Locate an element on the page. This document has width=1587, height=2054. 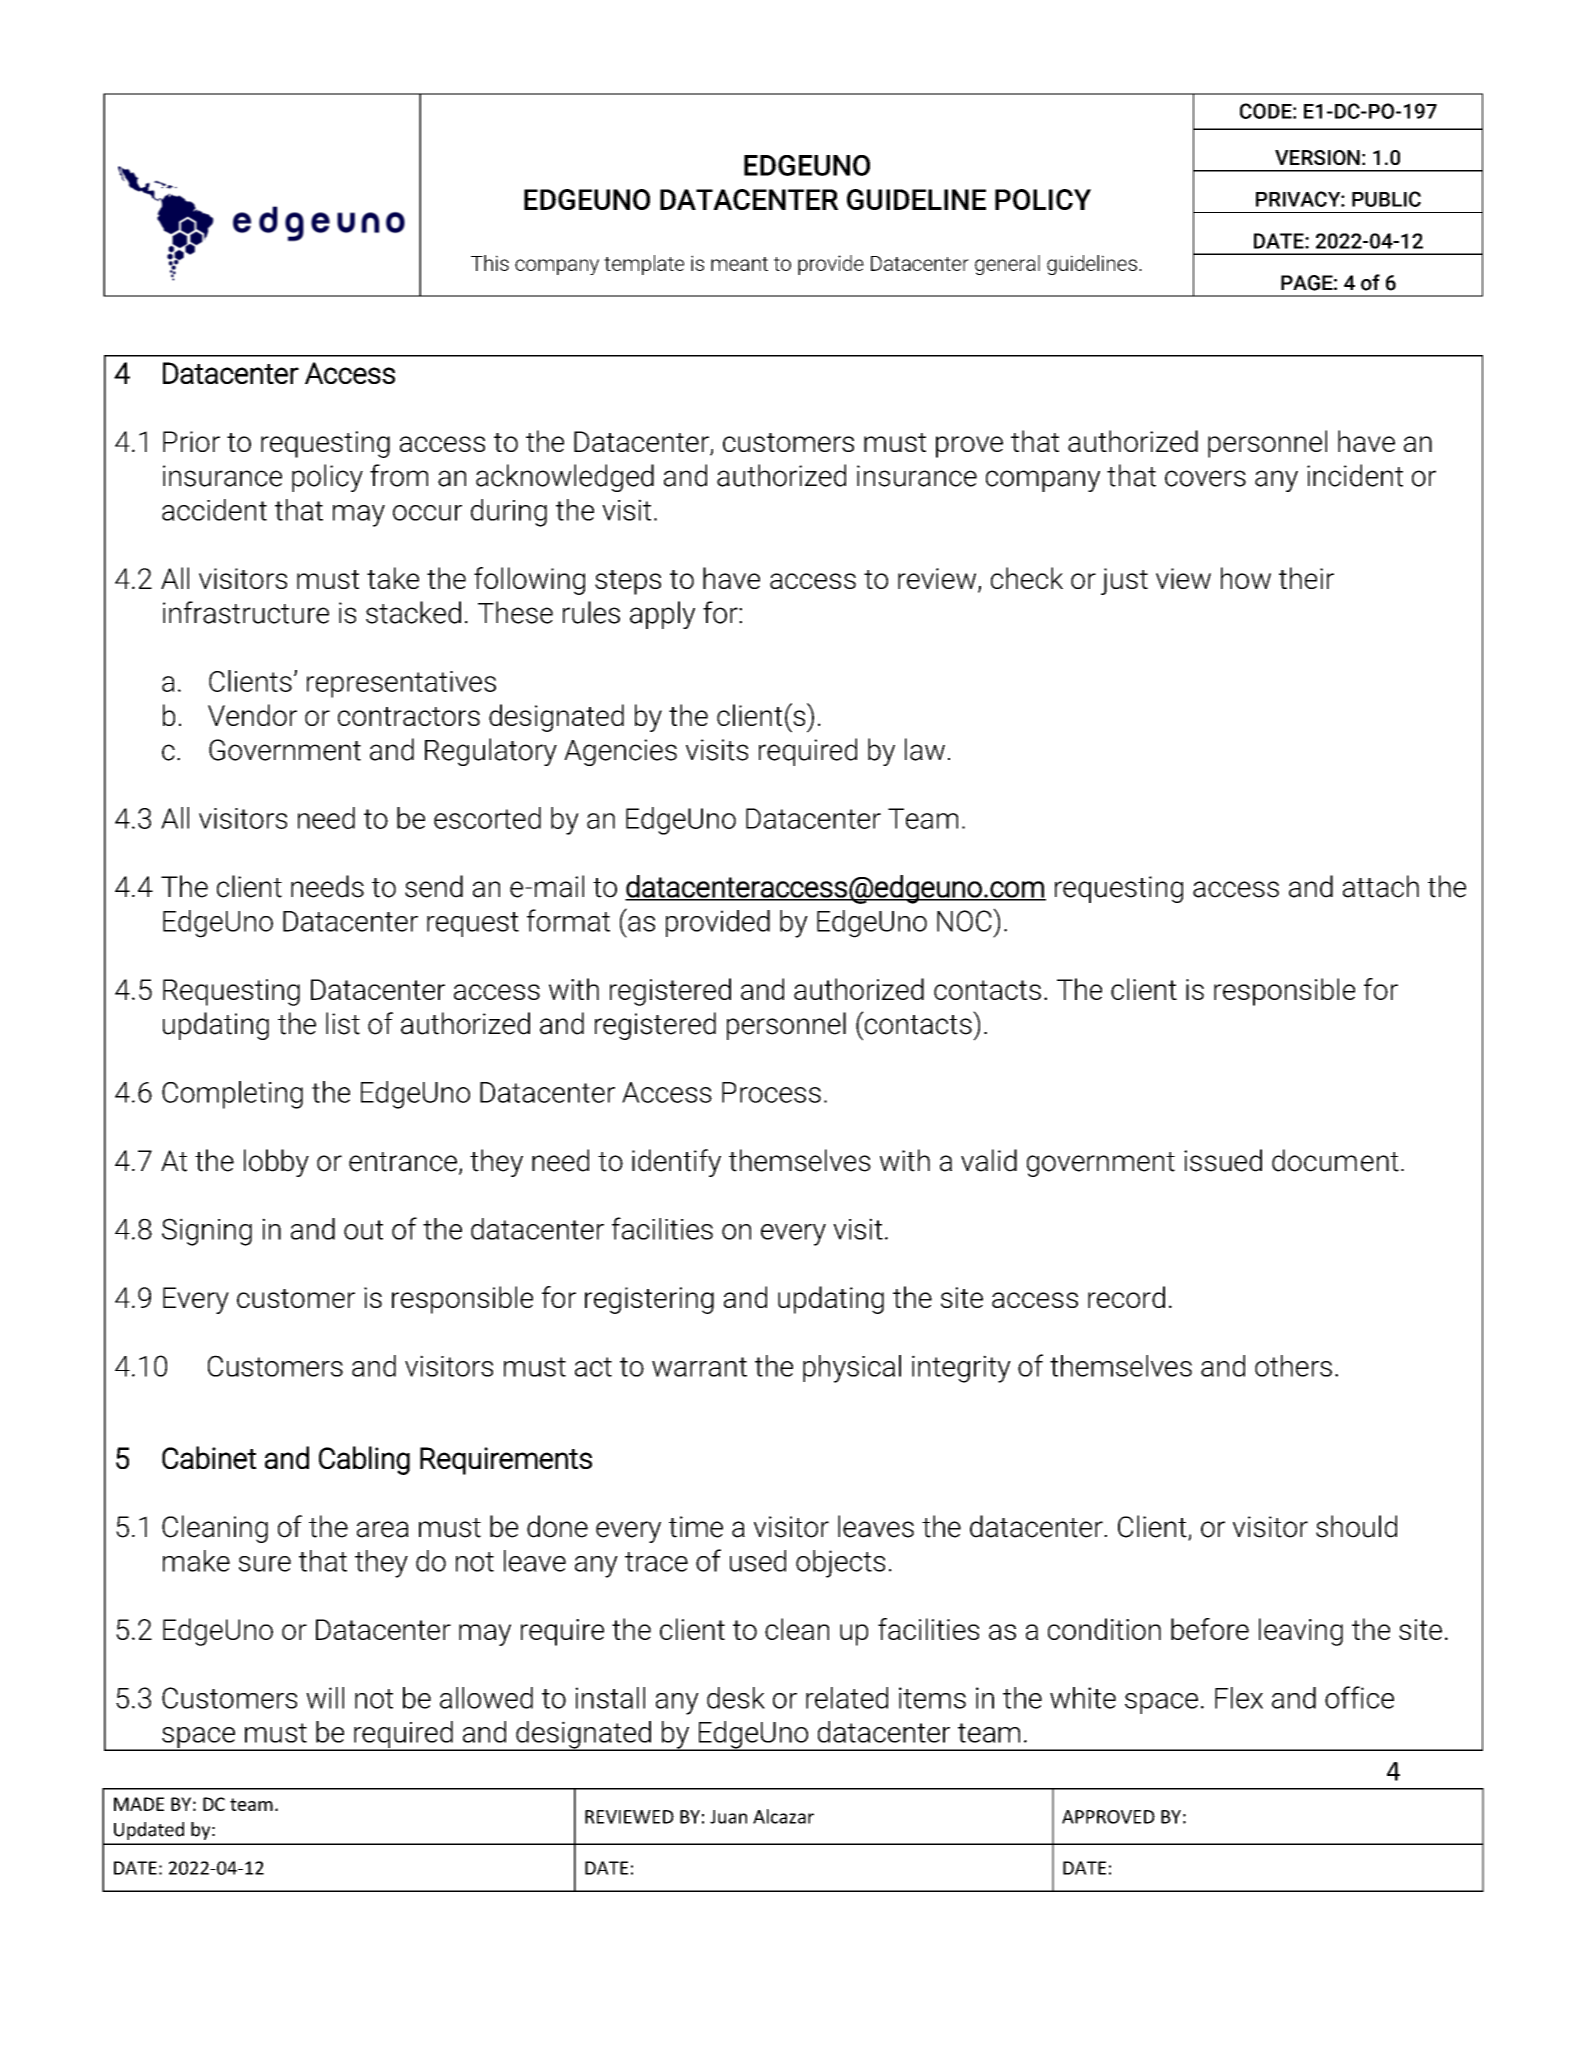
Alcazar is located at coordinates (783, 1816).
